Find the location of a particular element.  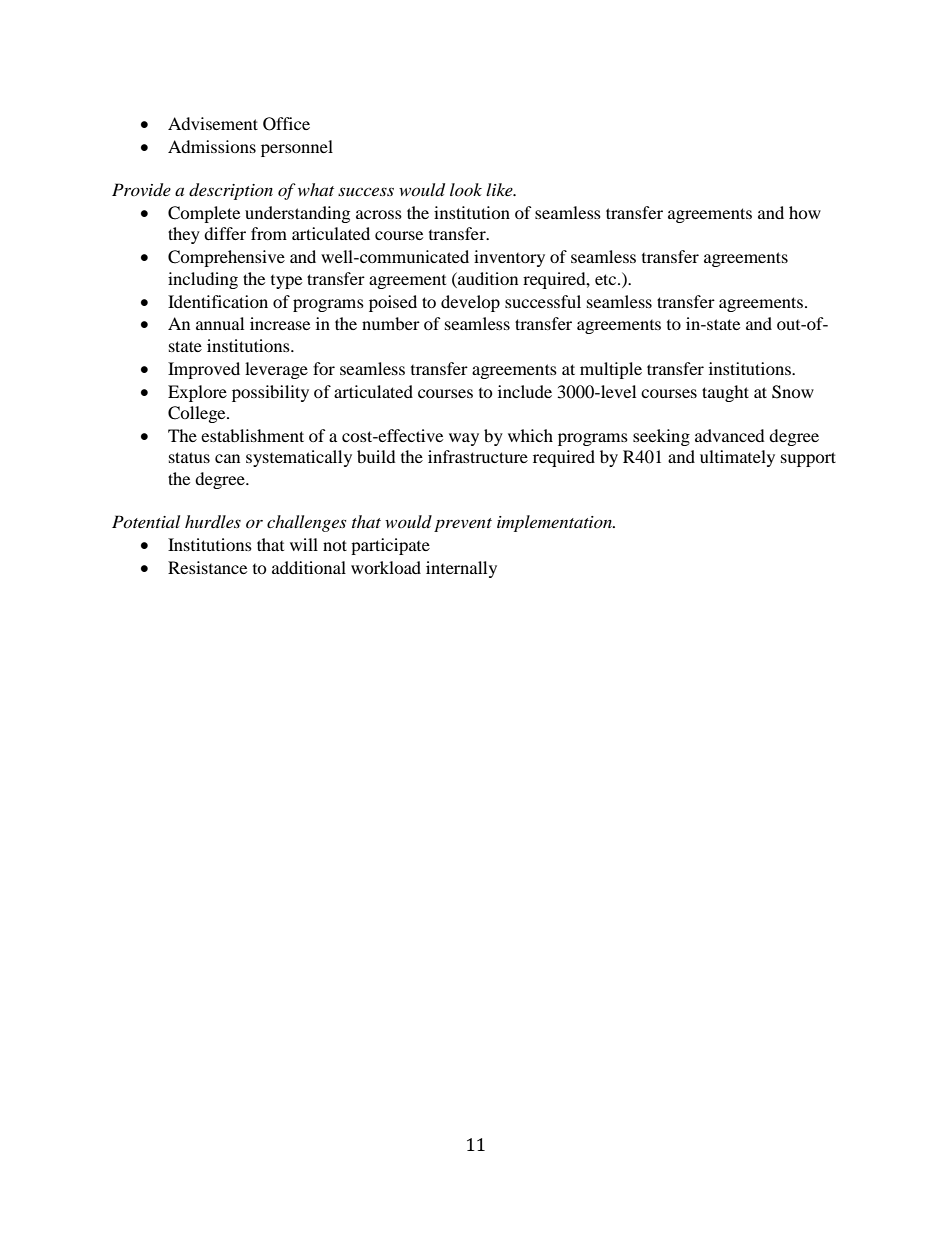

Admissions is located at coordinates (212, 146).
